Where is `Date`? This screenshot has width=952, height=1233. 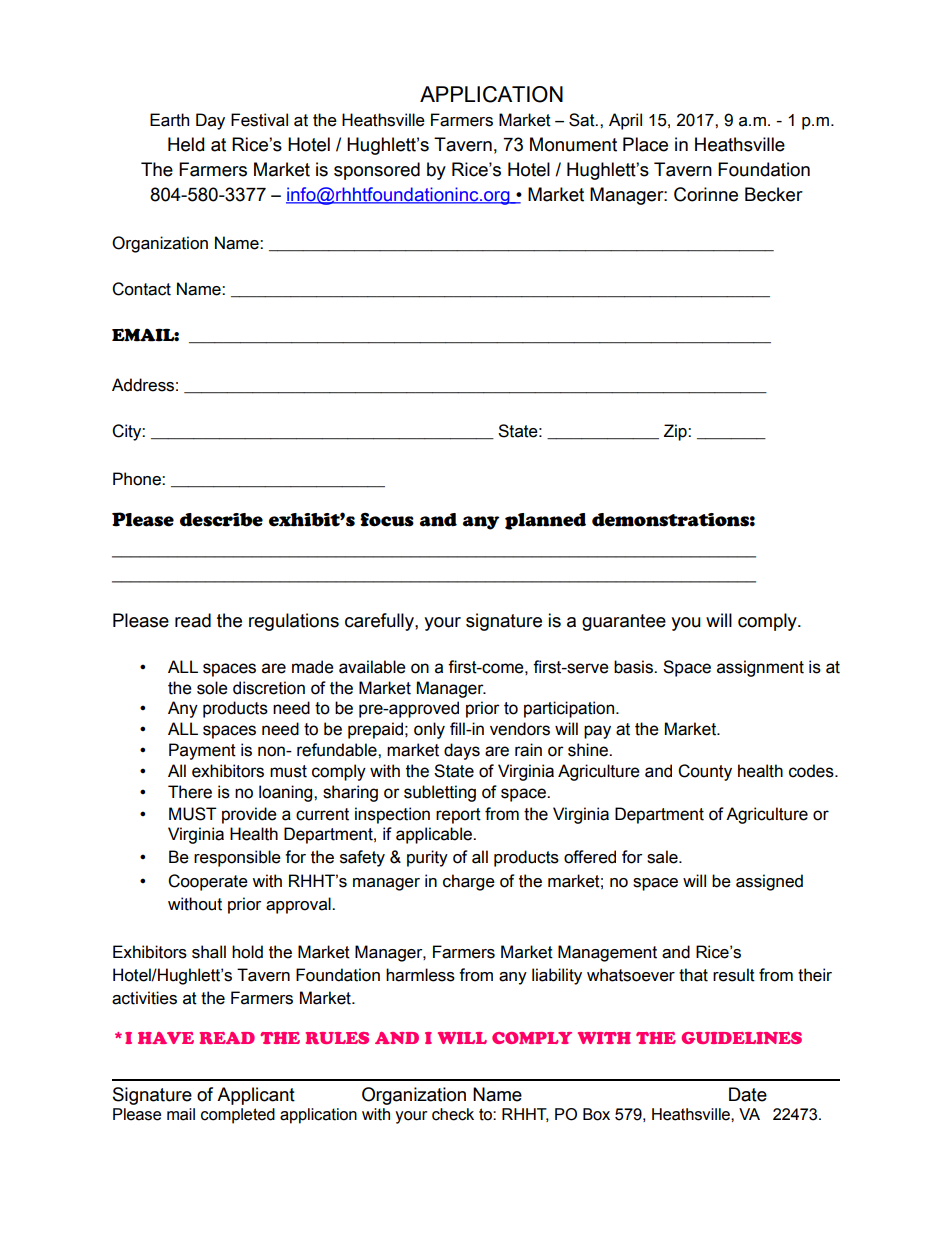 Date is located at coordinates (748, 1094).
